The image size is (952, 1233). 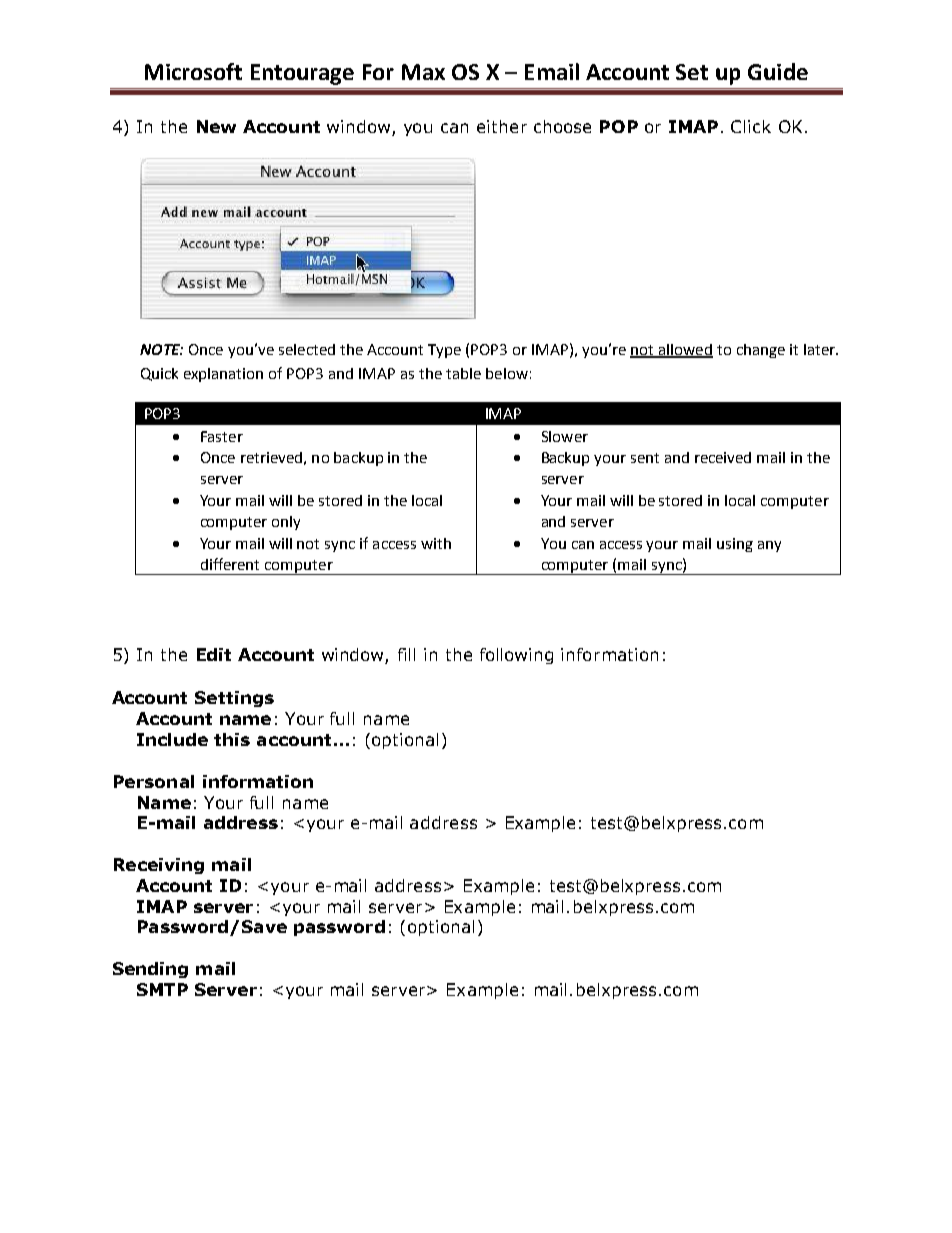 I want to click on Click, so click(x=751, y=126).
